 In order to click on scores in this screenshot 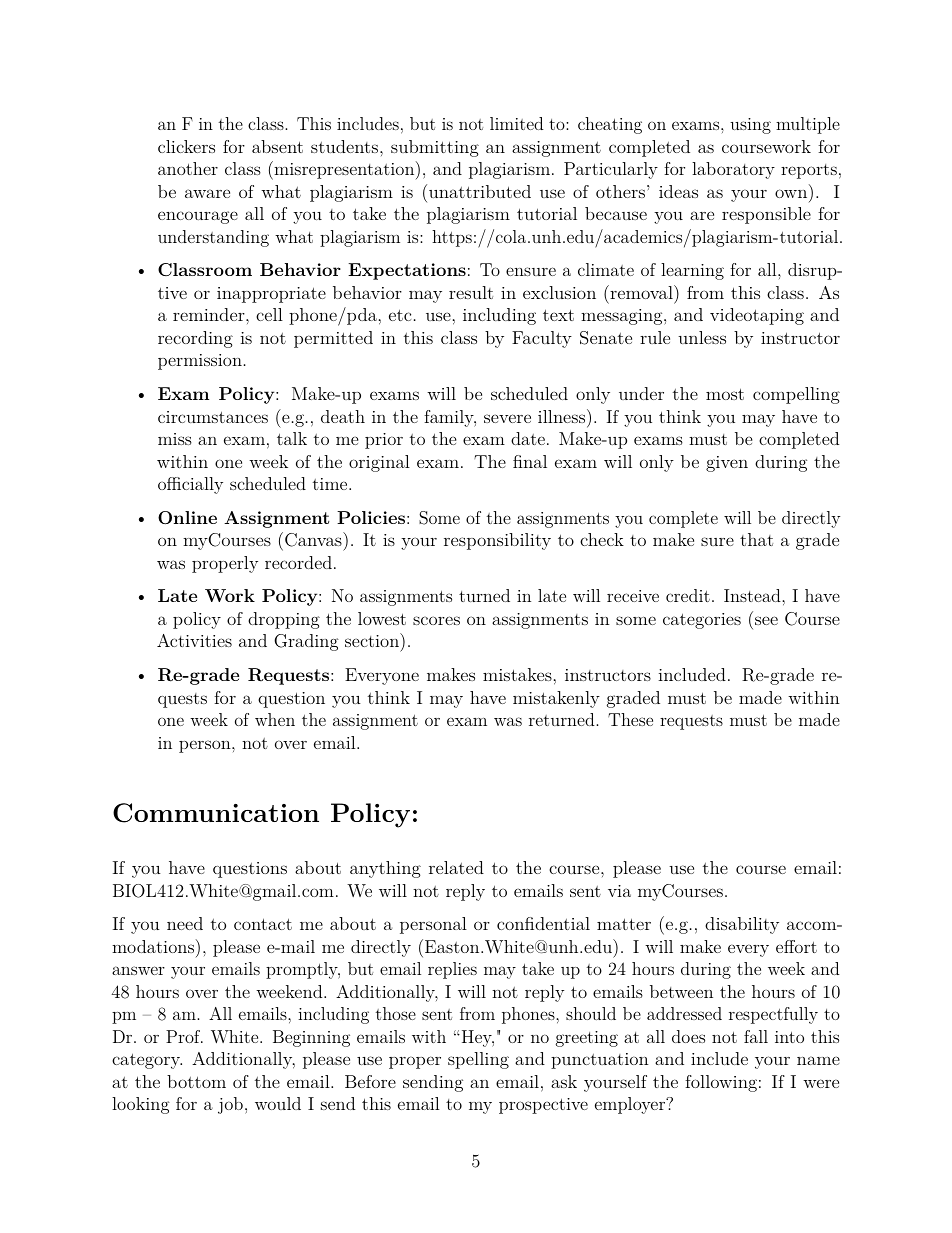, I will do `click(436, 620)`.
